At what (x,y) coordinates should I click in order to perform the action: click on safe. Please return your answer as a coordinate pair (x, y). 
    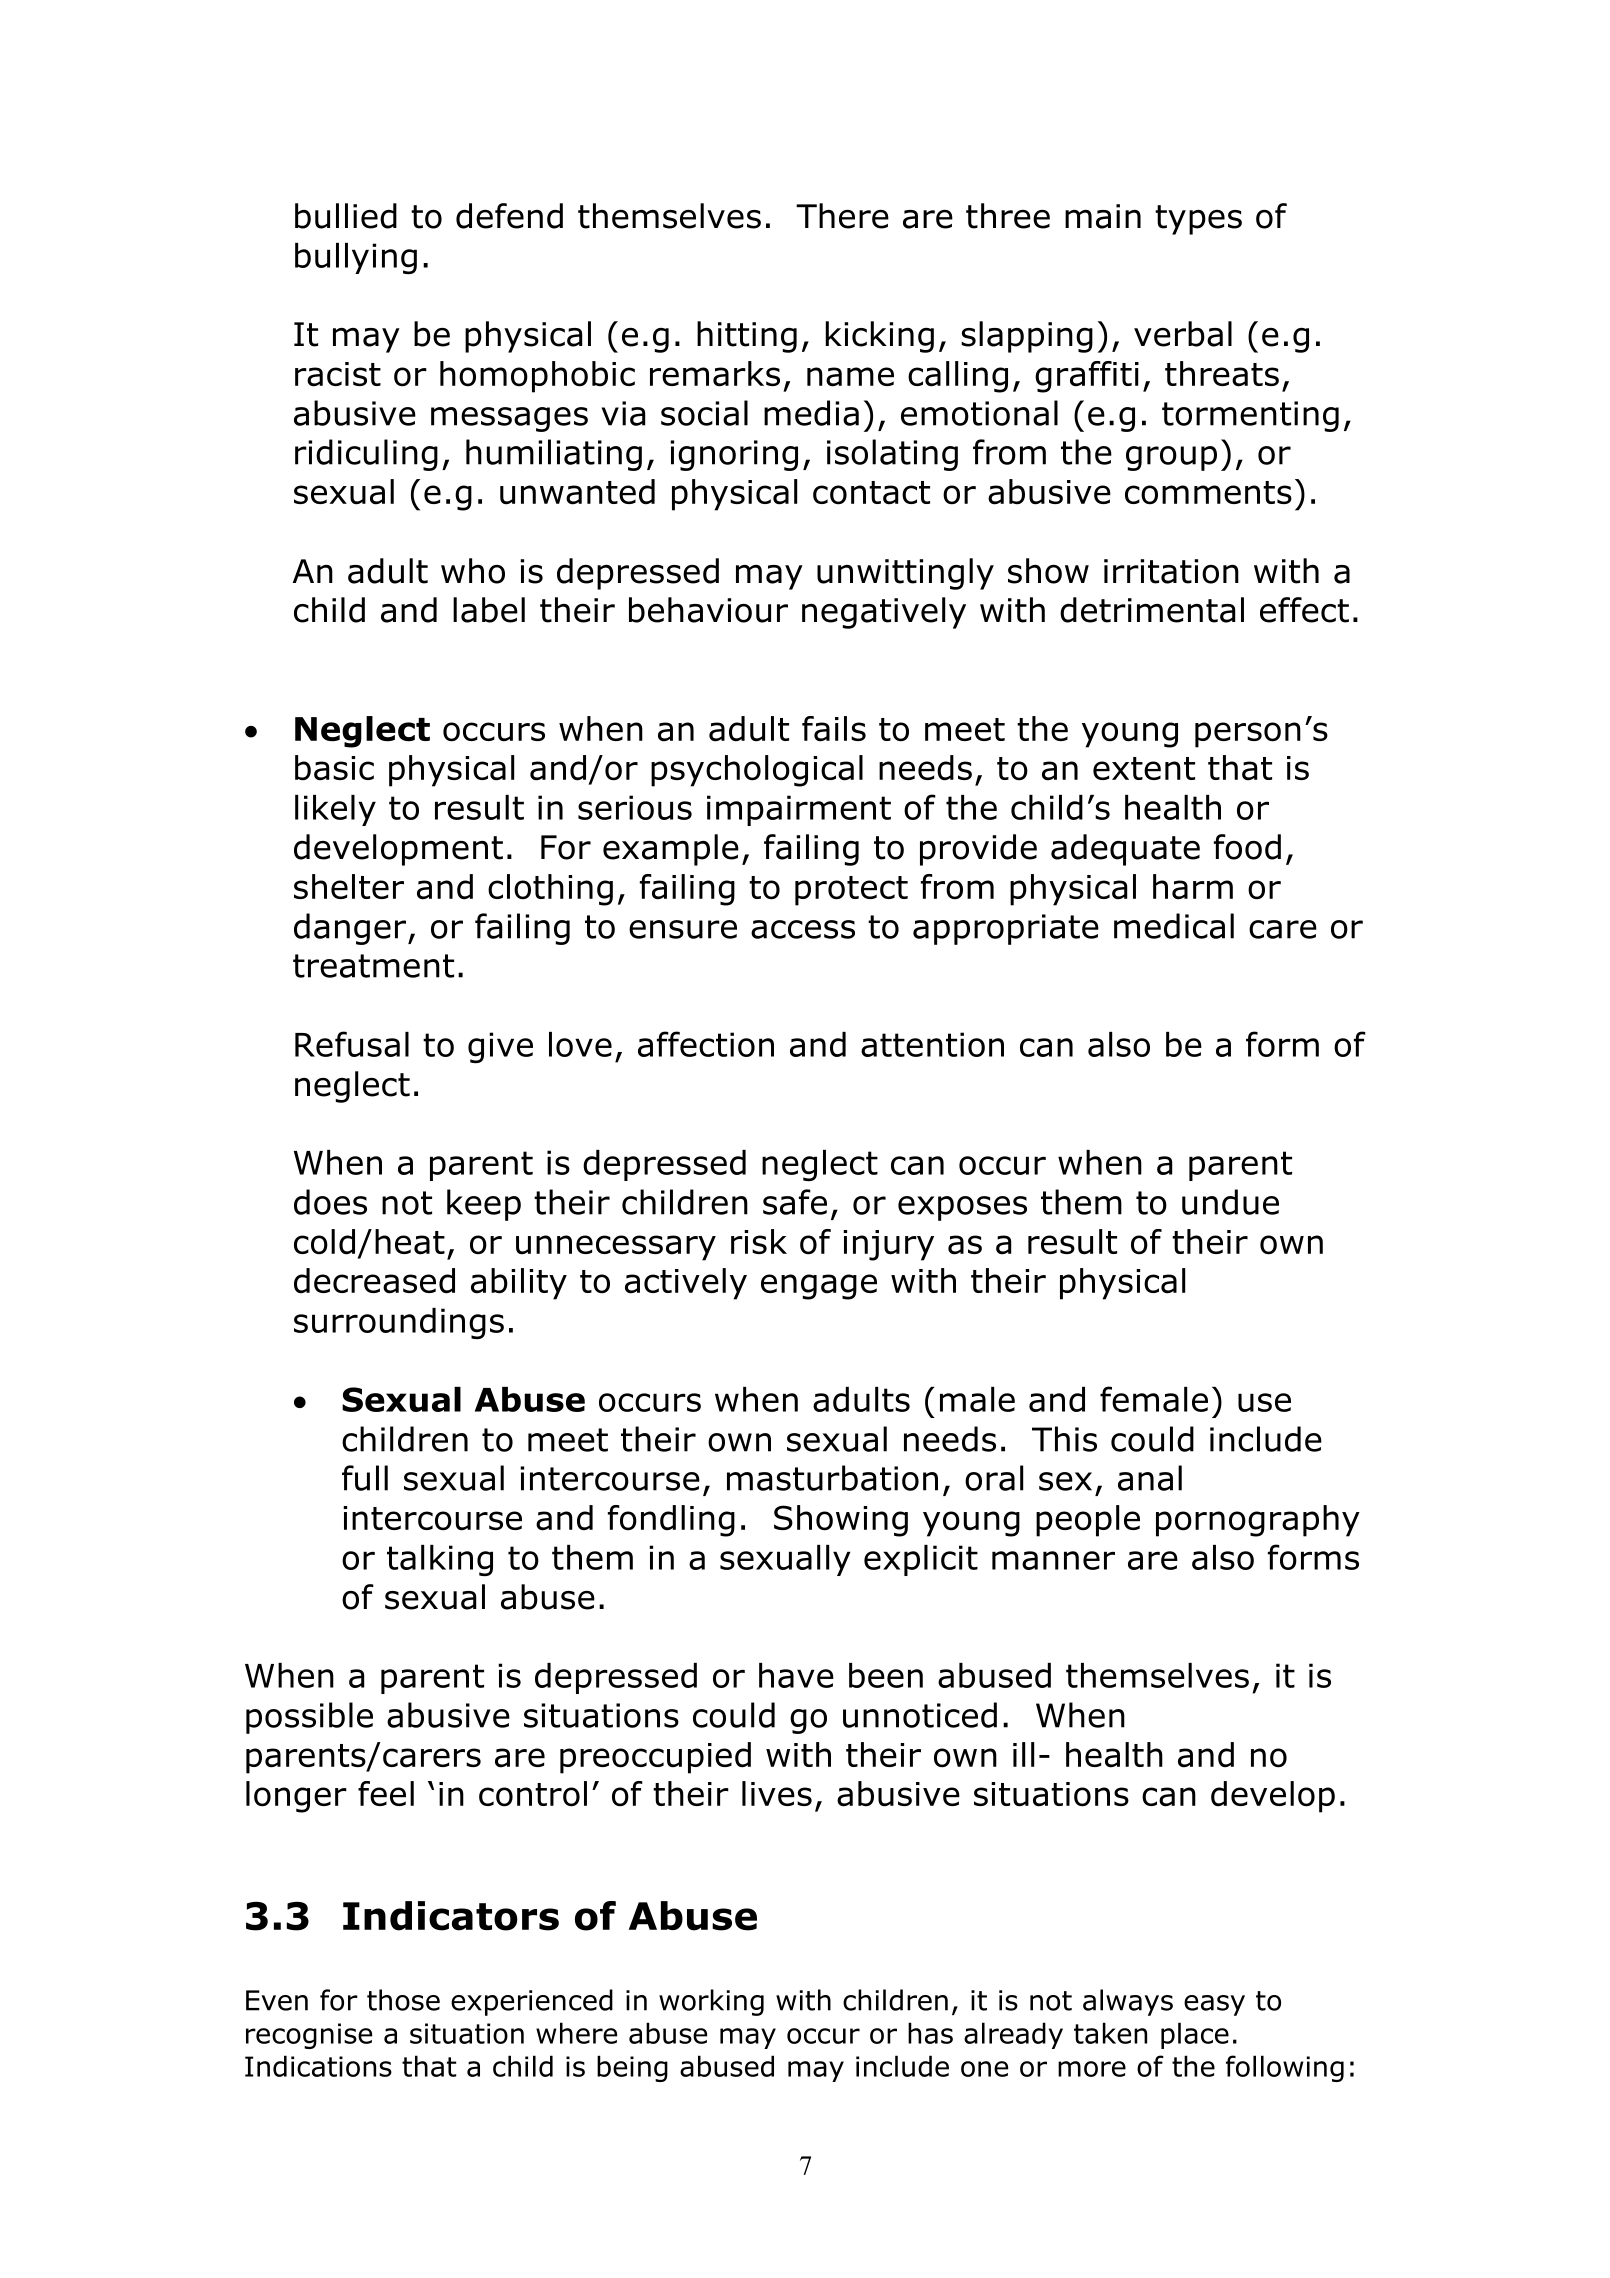
    Looking at the image, I should click on (795, 1202).
